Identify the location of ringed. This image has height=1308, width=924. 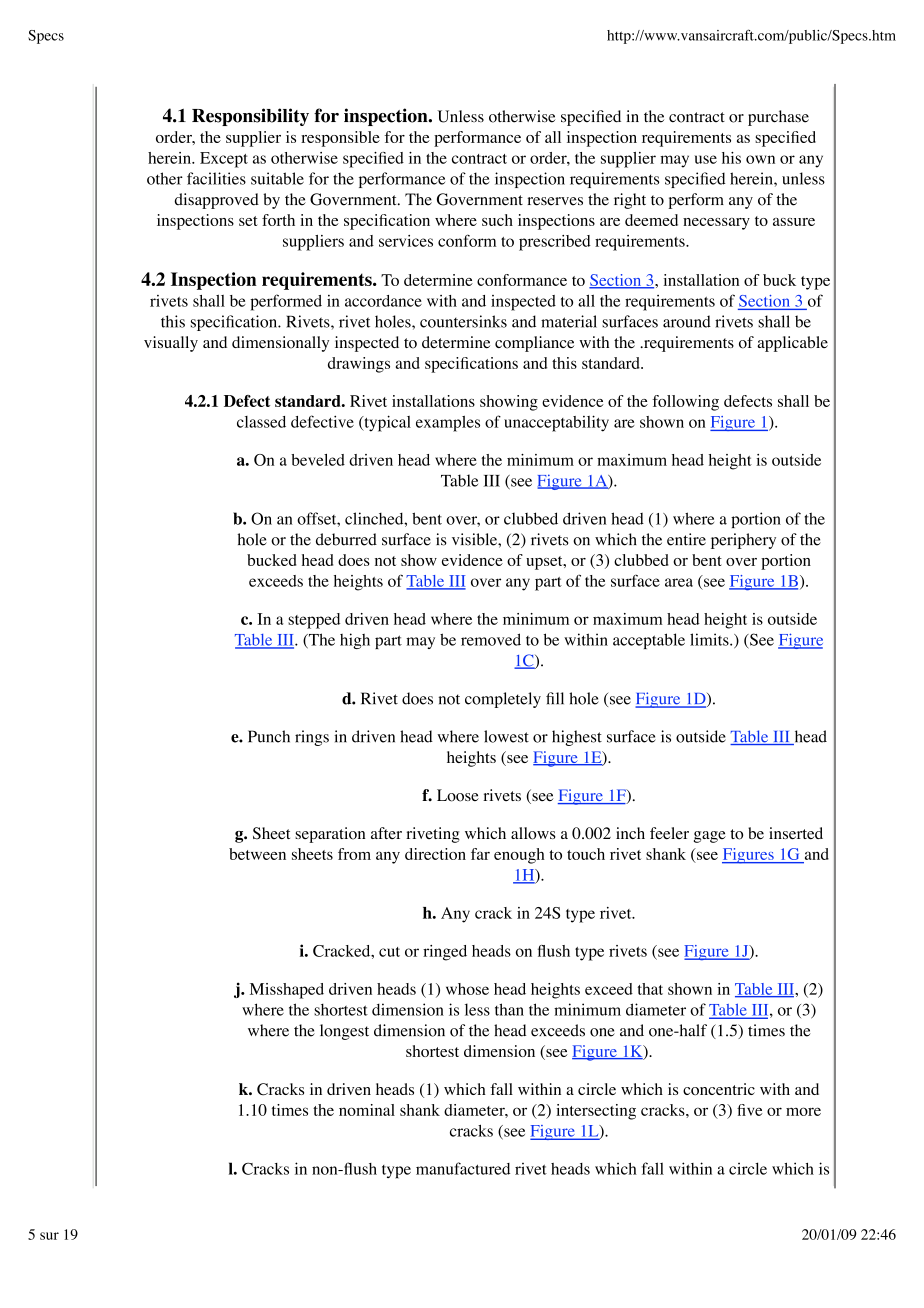
(445, 953).
